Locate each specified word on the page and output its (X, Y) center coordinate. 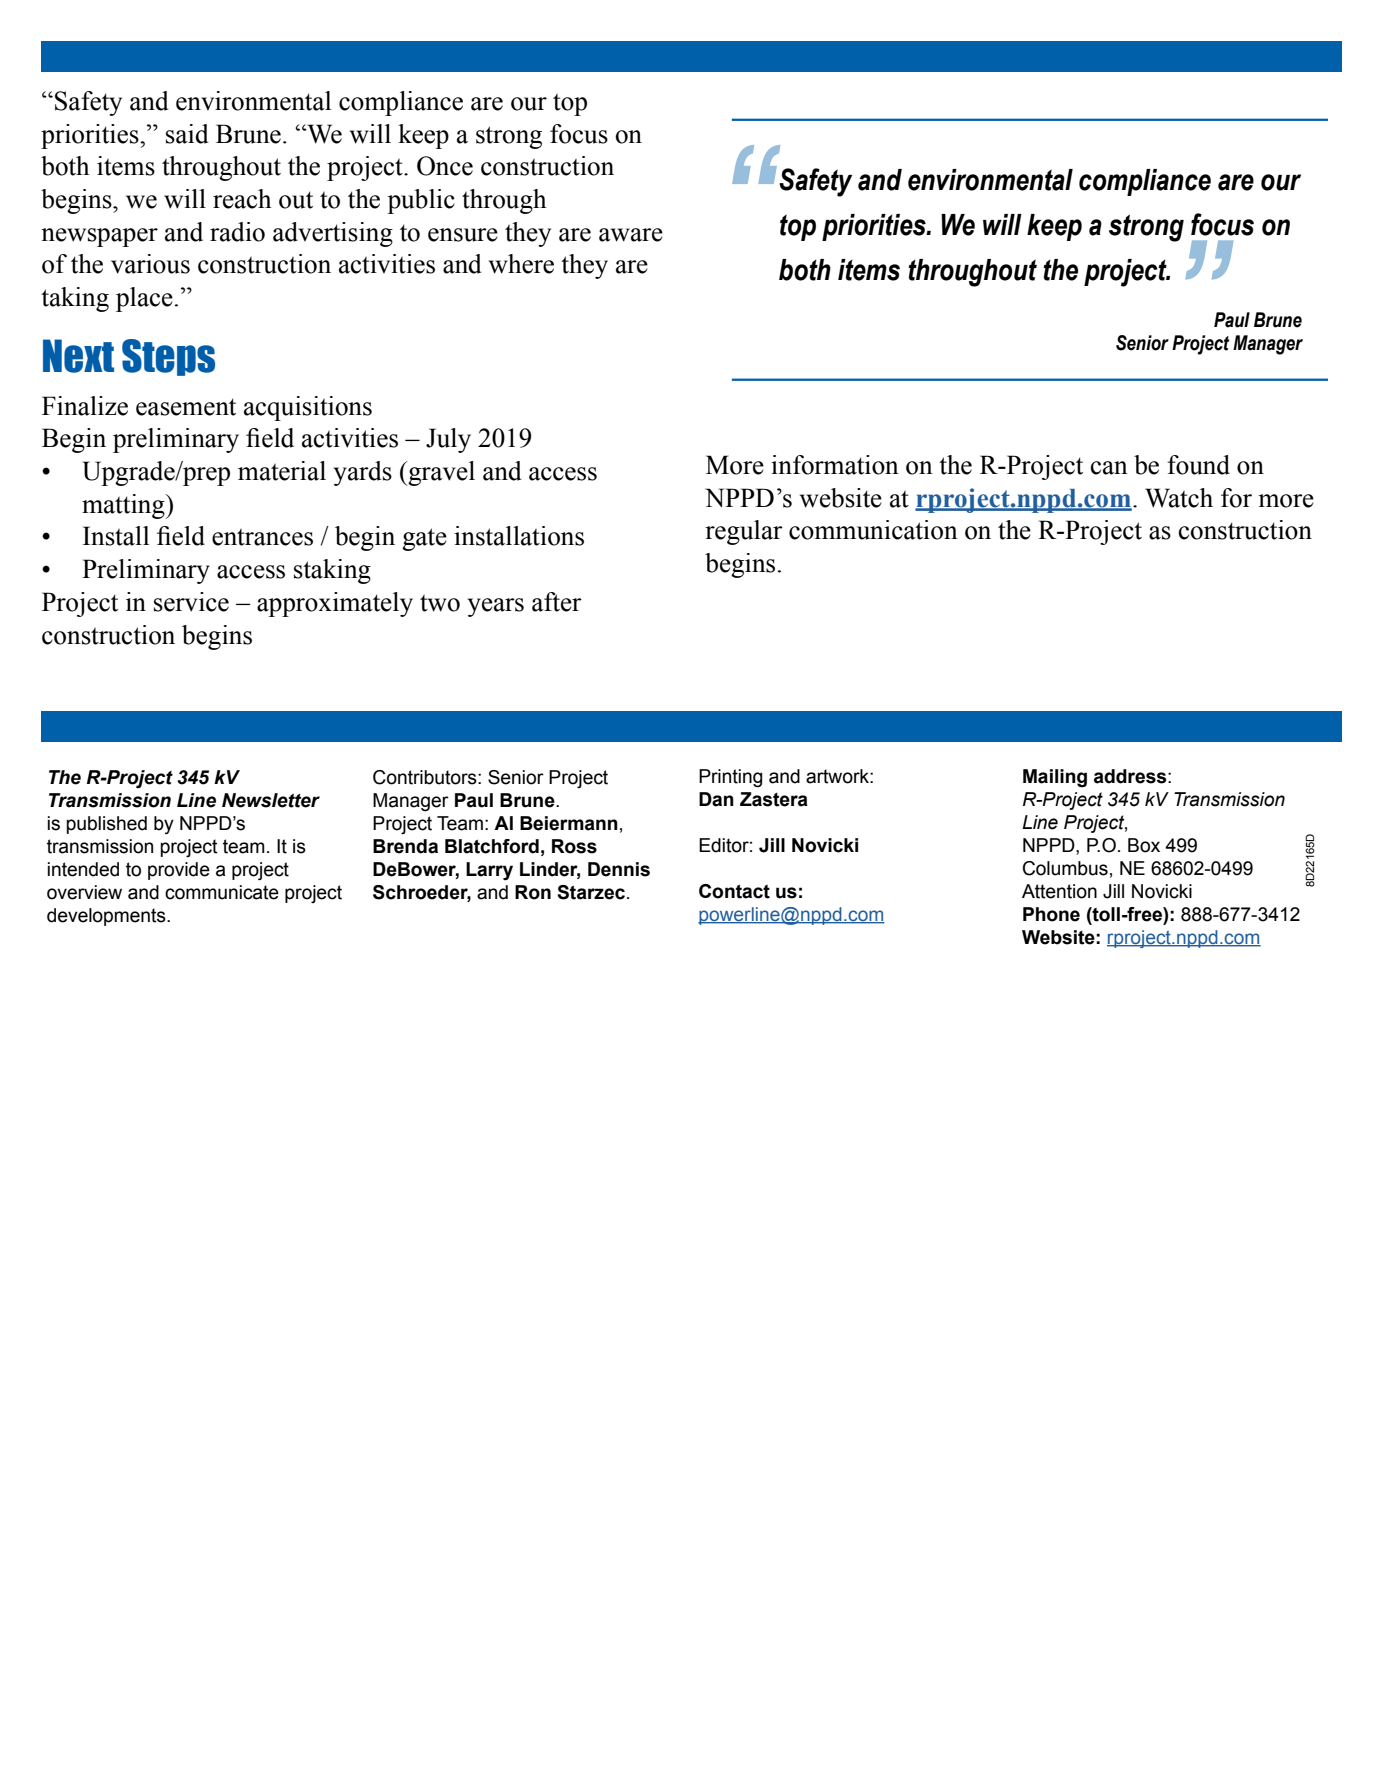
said (187, 134)
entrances (262, 537)
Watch (1179, 498)
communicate (222, 892)
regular (744, 532)
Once (445, 166)
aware (631, 235)
